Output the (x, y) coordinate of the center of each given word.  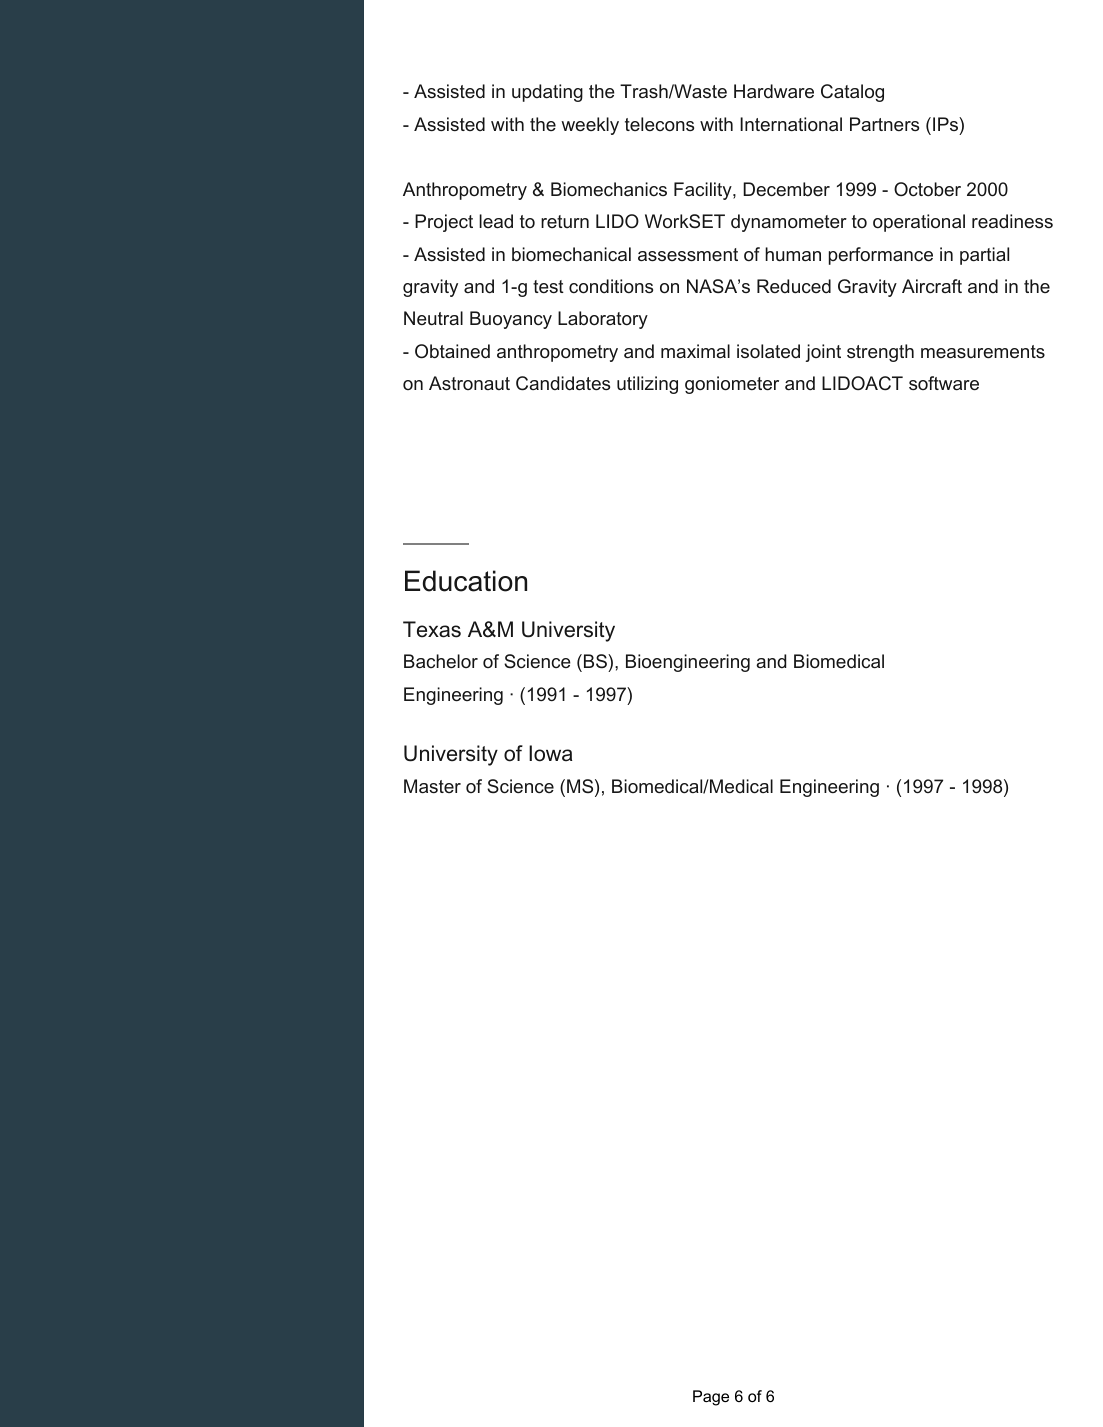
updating (547, 93)
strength (880, 353)
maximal (695, 351)
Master (432, 786)
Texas (432, 629)
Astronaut (469, 383)
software (944, 383)
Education (466, 581)
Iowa (550, 753)
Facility (704, 191)
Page (711, 1398)
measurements (983, 351)
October (927, 189)
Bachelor (441, 661)
